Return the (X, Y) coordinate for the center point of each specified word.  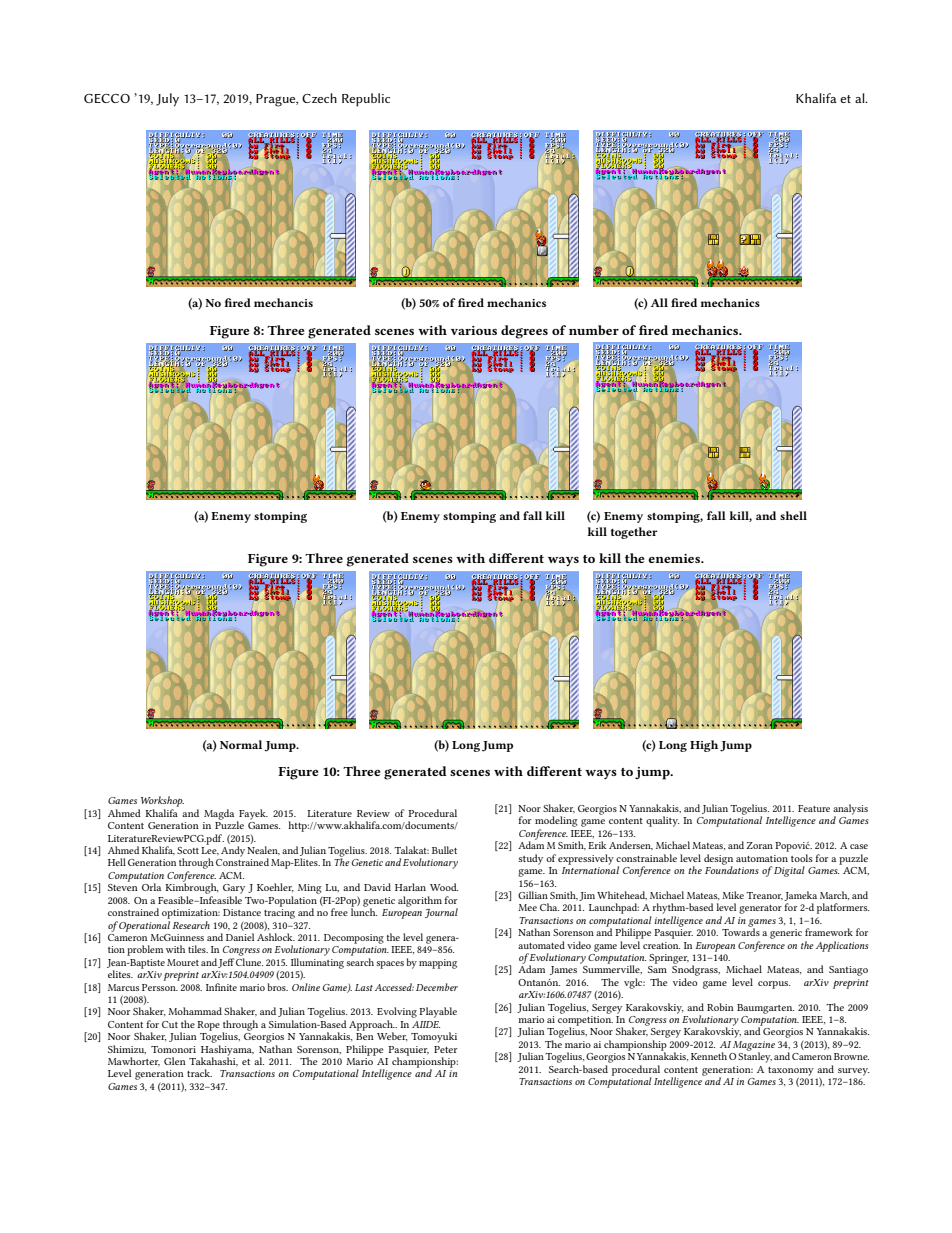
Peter (446, 1049)
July (167, 100)
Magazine (754, 1047)
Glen (175, 1061)
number (594, 330)
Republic (366, 100)
